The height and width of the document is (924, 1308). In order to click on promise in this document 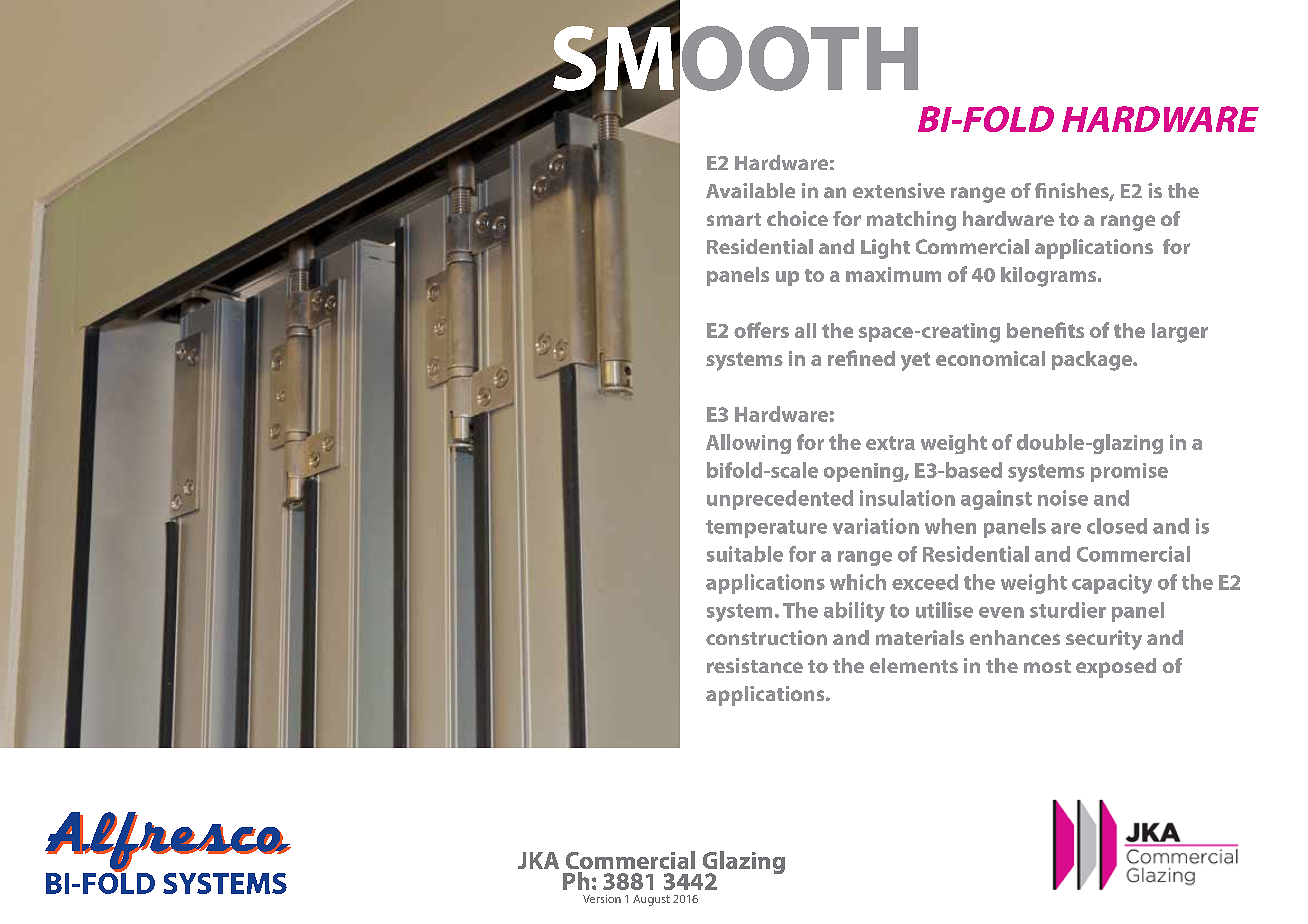, I will do `click(1129, 472)`.
